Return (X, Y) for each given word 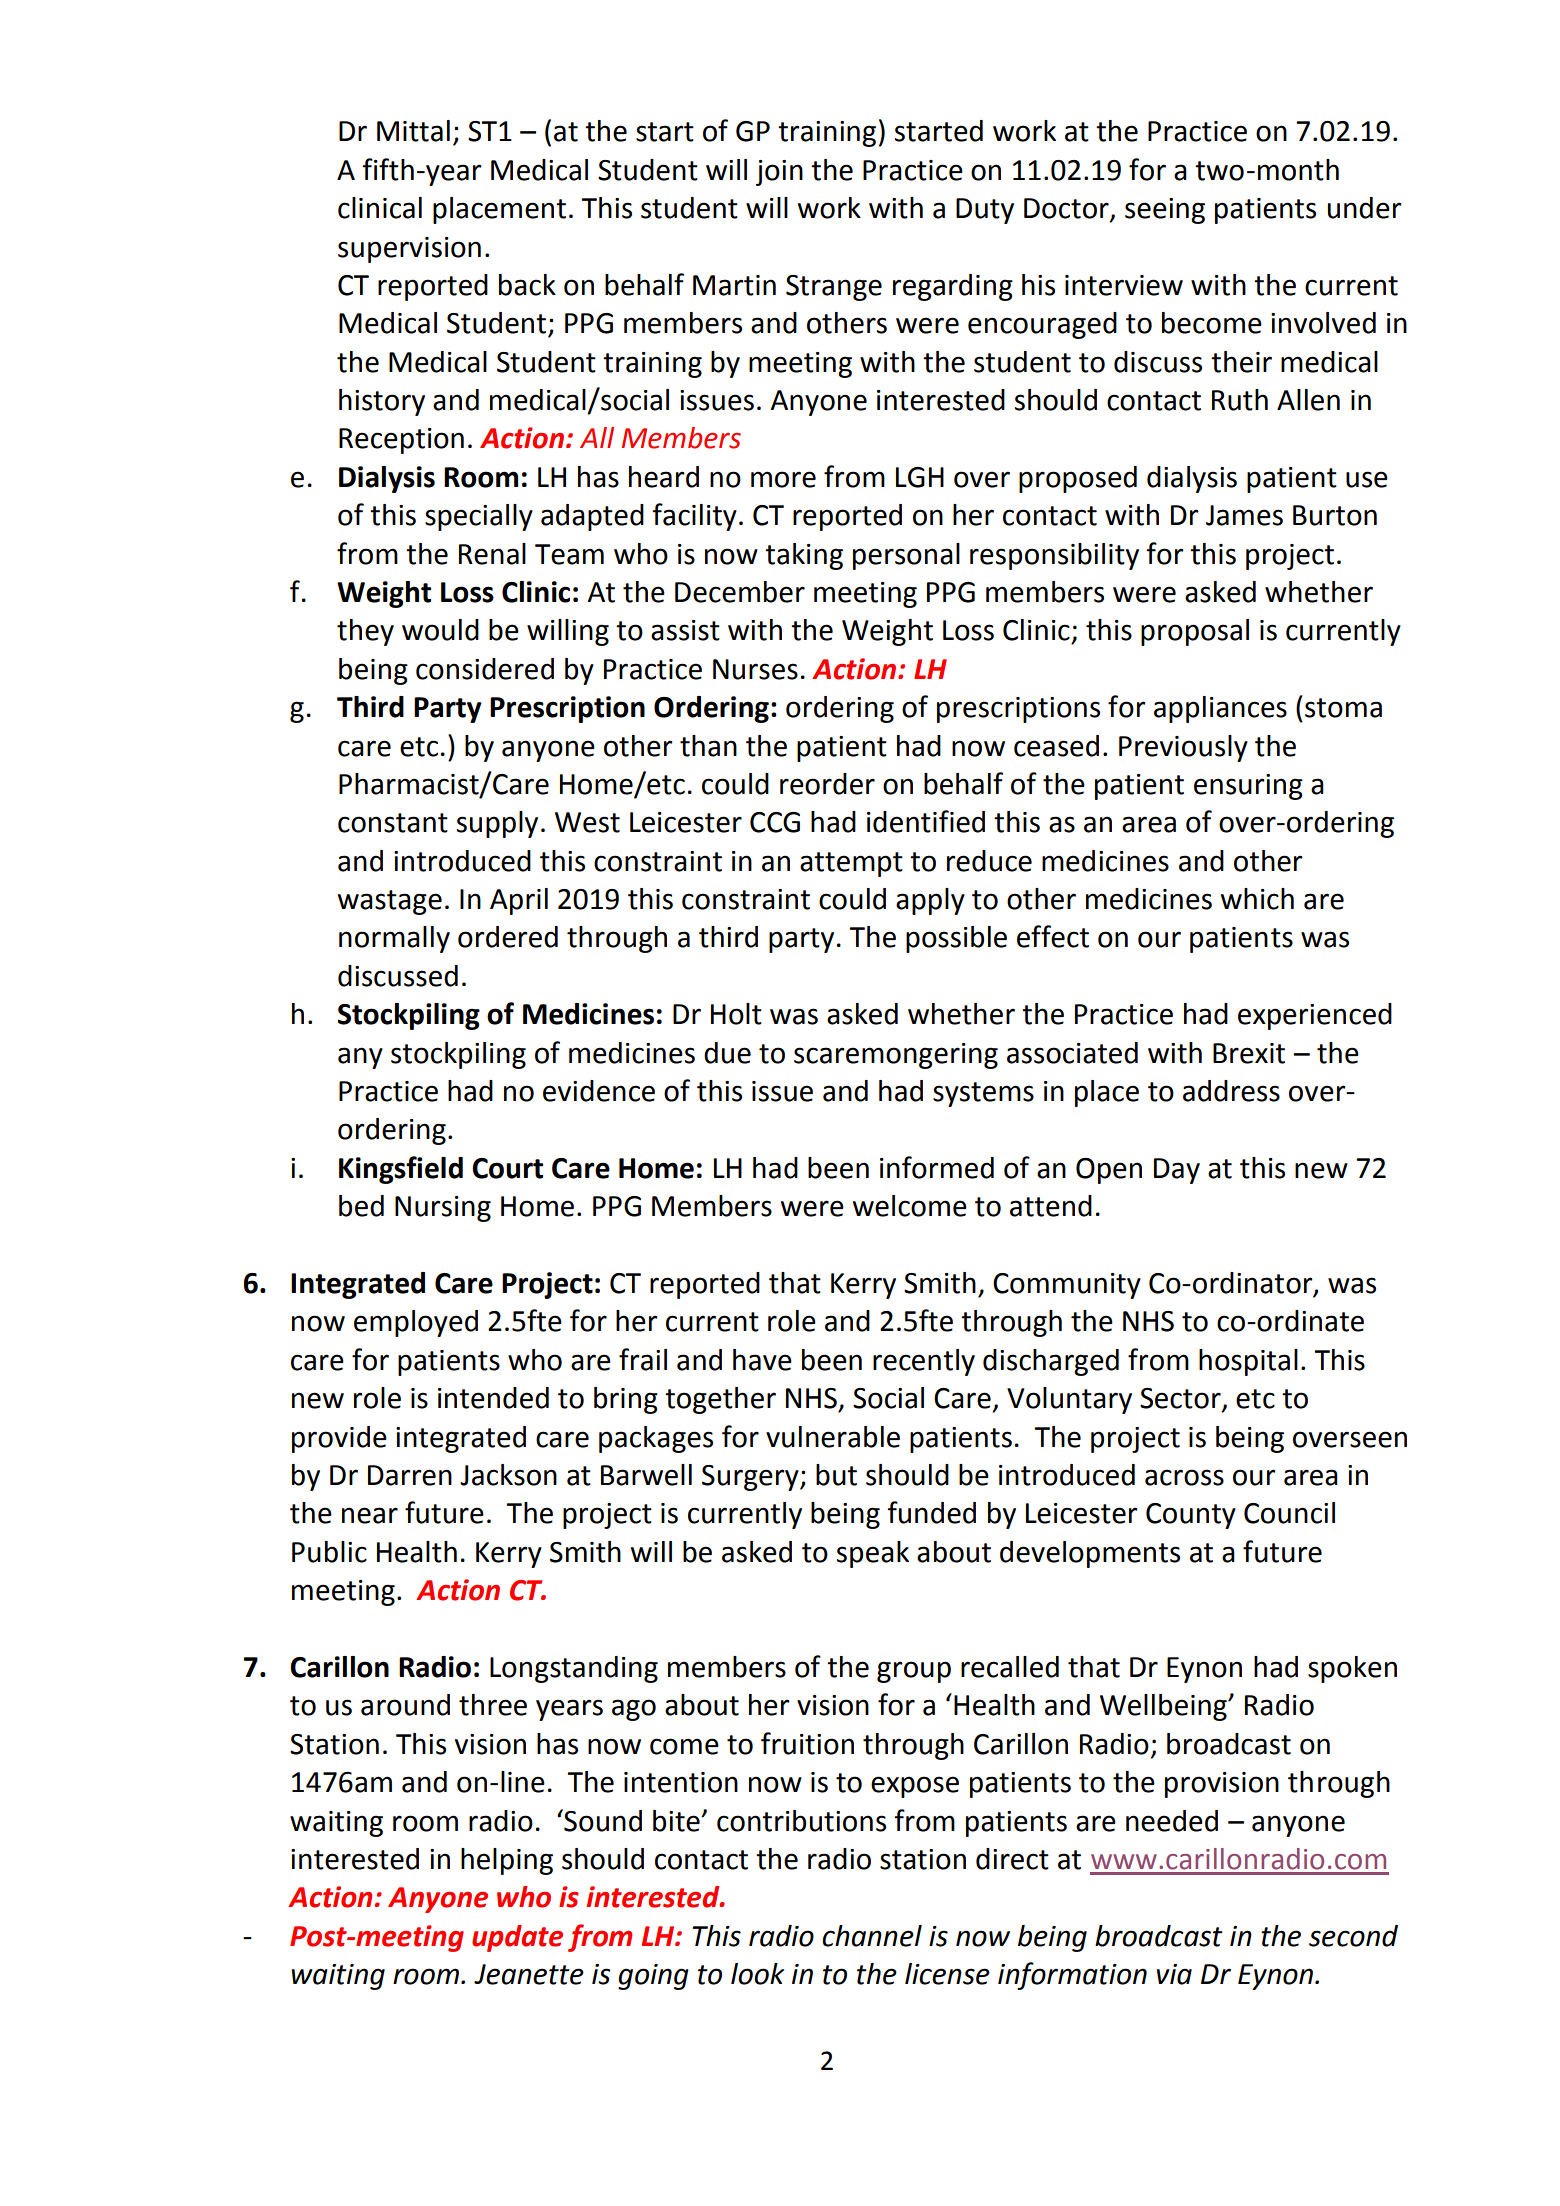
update (517, 1938)
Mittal (413, 131)
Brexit (1249, 1053)
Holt (736, 1014)
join (779, 173)
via (1174, 1974)
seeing (1165, 211)
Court (507, 1168)
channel (872, 1936)
